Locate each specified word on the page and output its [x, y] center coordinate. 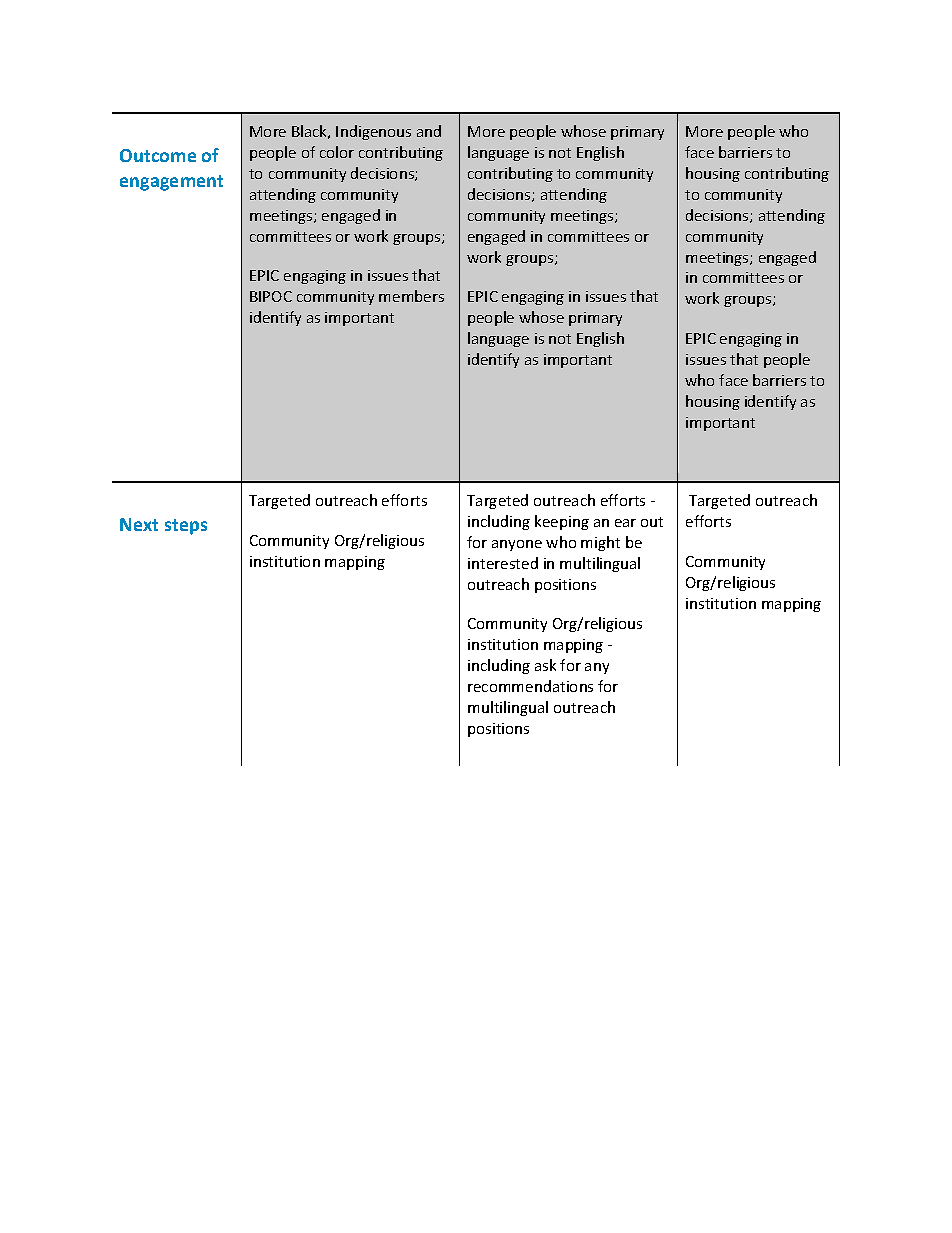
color [337, 152]
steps [186, 527]
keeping [562, 522]
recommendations [530, 686]
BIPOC [271, 296]
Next [139, 524]
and [429, 131]
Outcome [158, 155]
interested [503, 563]
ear [625, 523]
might [600, 543]
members [411, 296]
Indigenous [373, 132]
